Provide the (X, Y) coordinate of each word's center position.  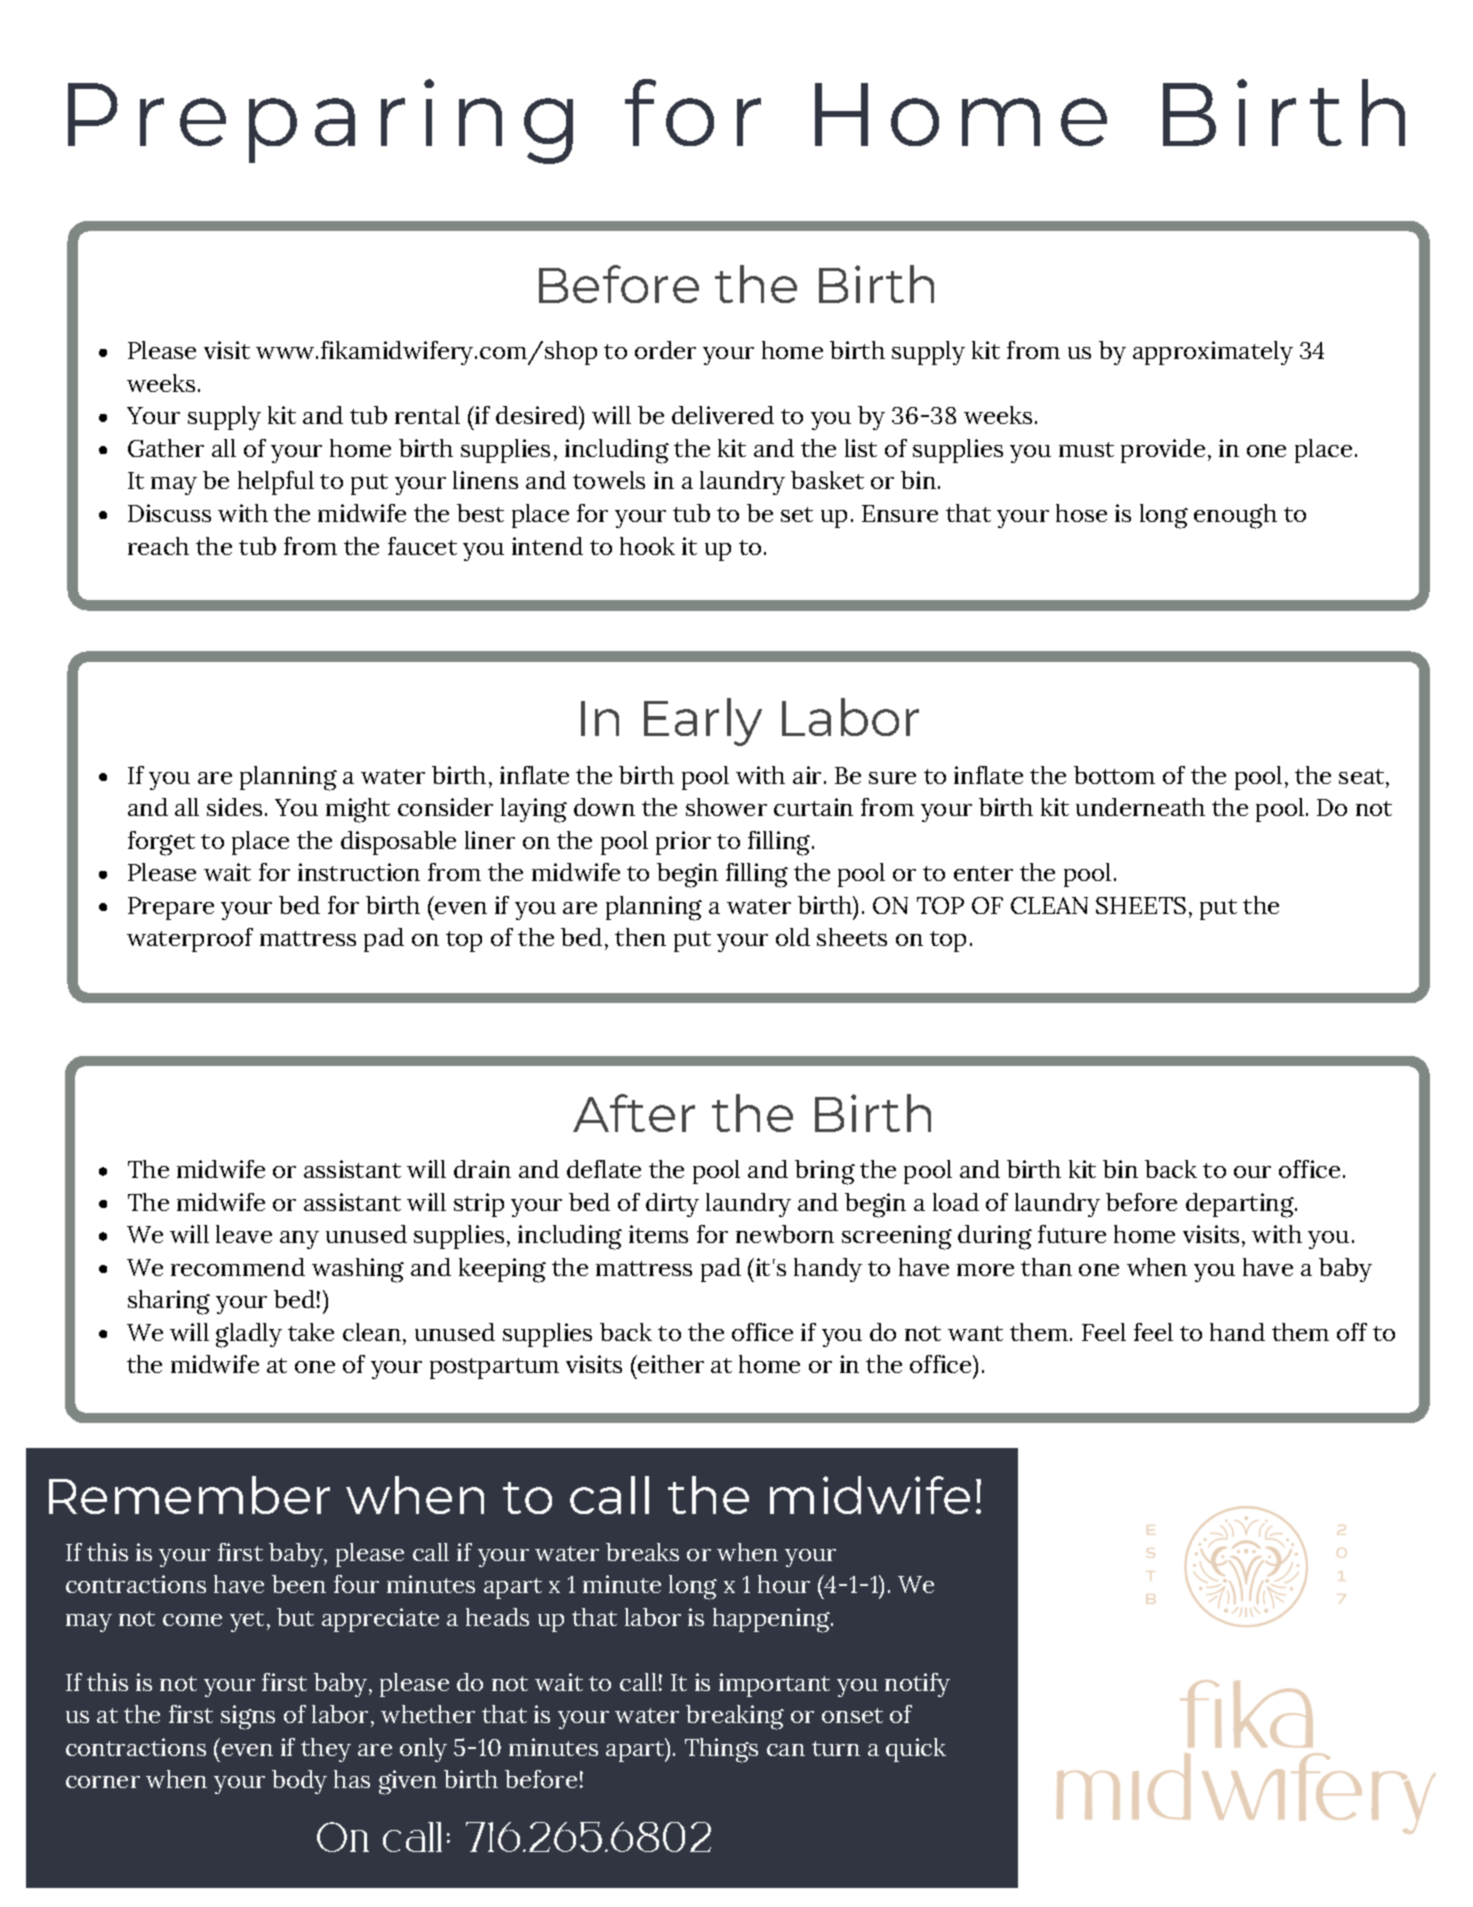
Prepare (171, 908)
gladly (249, 1335)
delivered (723, 415)
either (670, 1364)
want (975, 1333)
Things (721, 1750)
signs (248, 1717)
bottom (1114, 775)
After (634, 1113)
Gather (166, 448)
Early (703, 722)
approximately (1213, 353)
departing (1241, 1205)
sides (234, 807)
